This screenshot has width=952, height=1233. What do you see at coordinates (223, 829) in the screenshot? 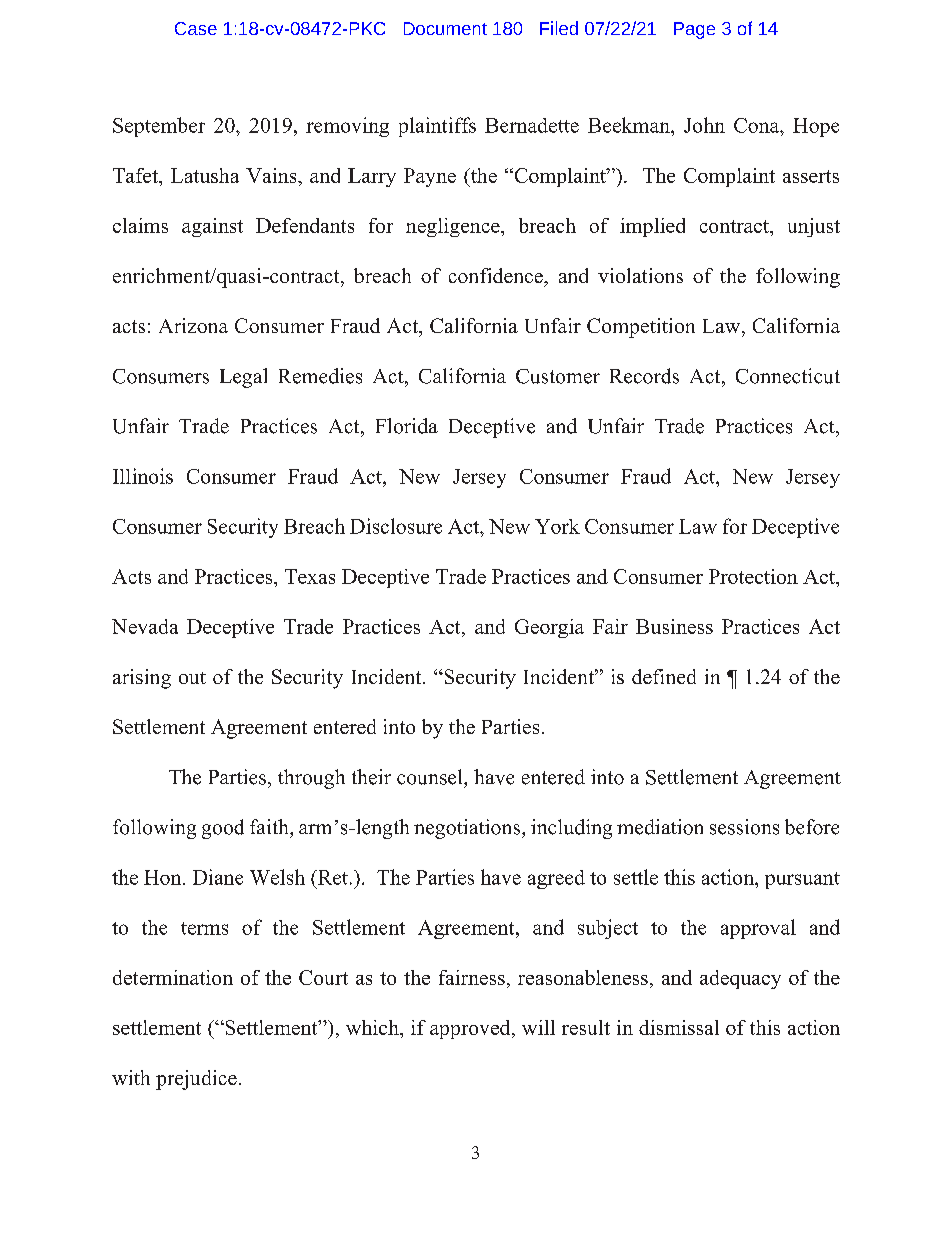
I see `good` at bounding box center [223, 829].
